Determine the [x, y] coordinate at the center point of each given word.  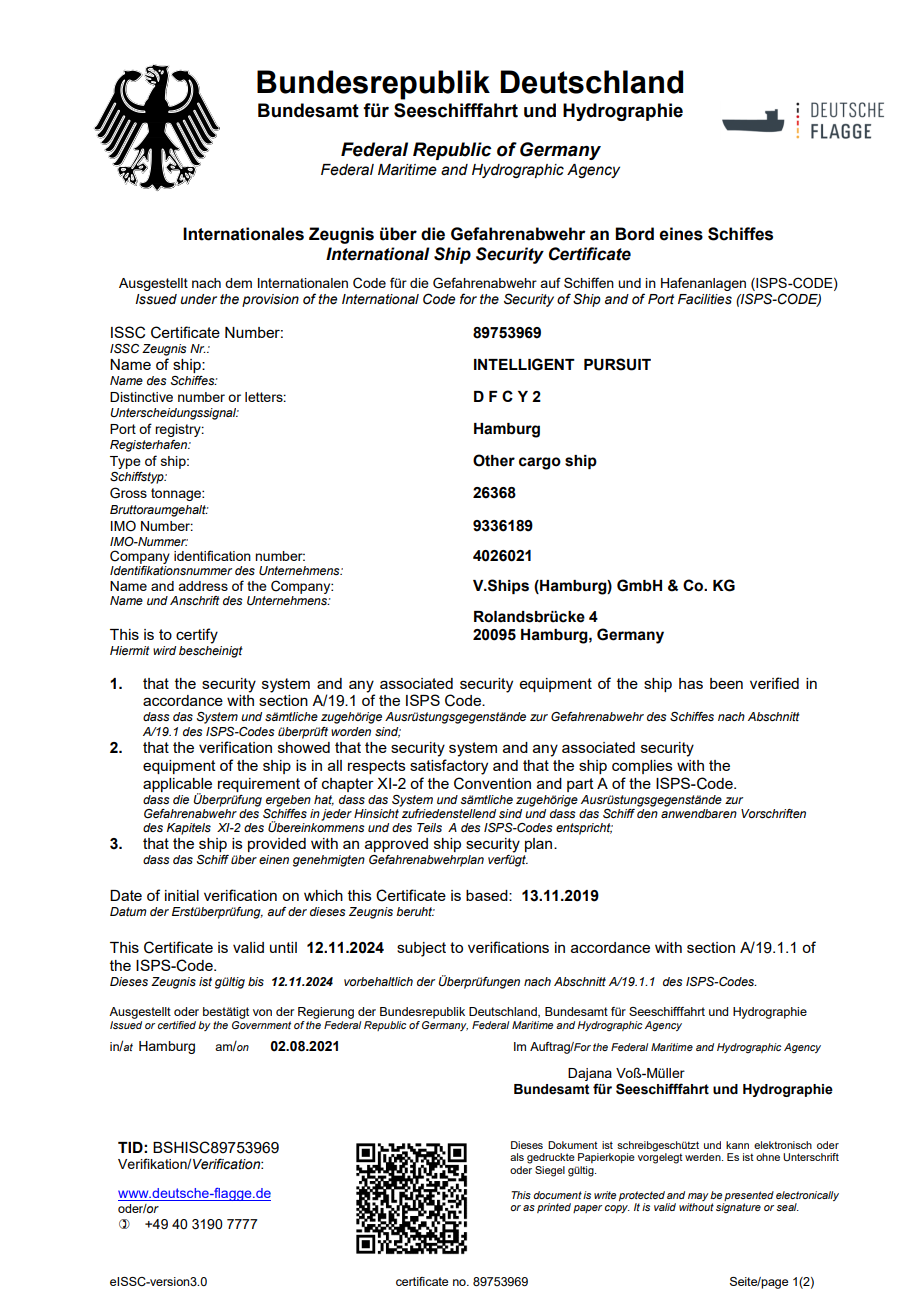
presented [749, 1196]
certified [177, 1025]
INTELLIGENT [524, 364]
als [517, 1157]
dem [238, 283]
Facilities [705, 299]
